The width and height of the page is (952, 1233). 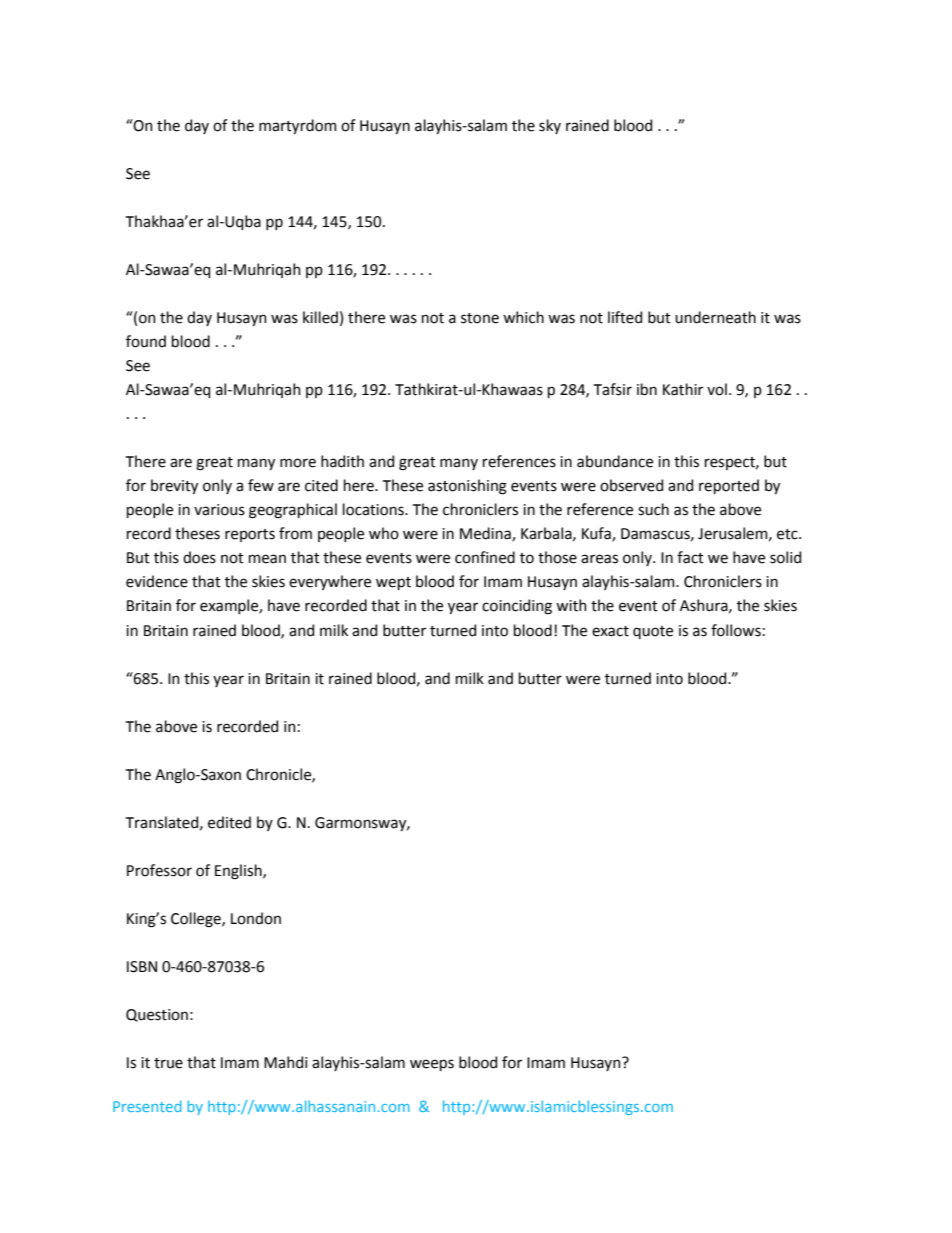 I want to click on coinciding, so click(x=517, y=607).
